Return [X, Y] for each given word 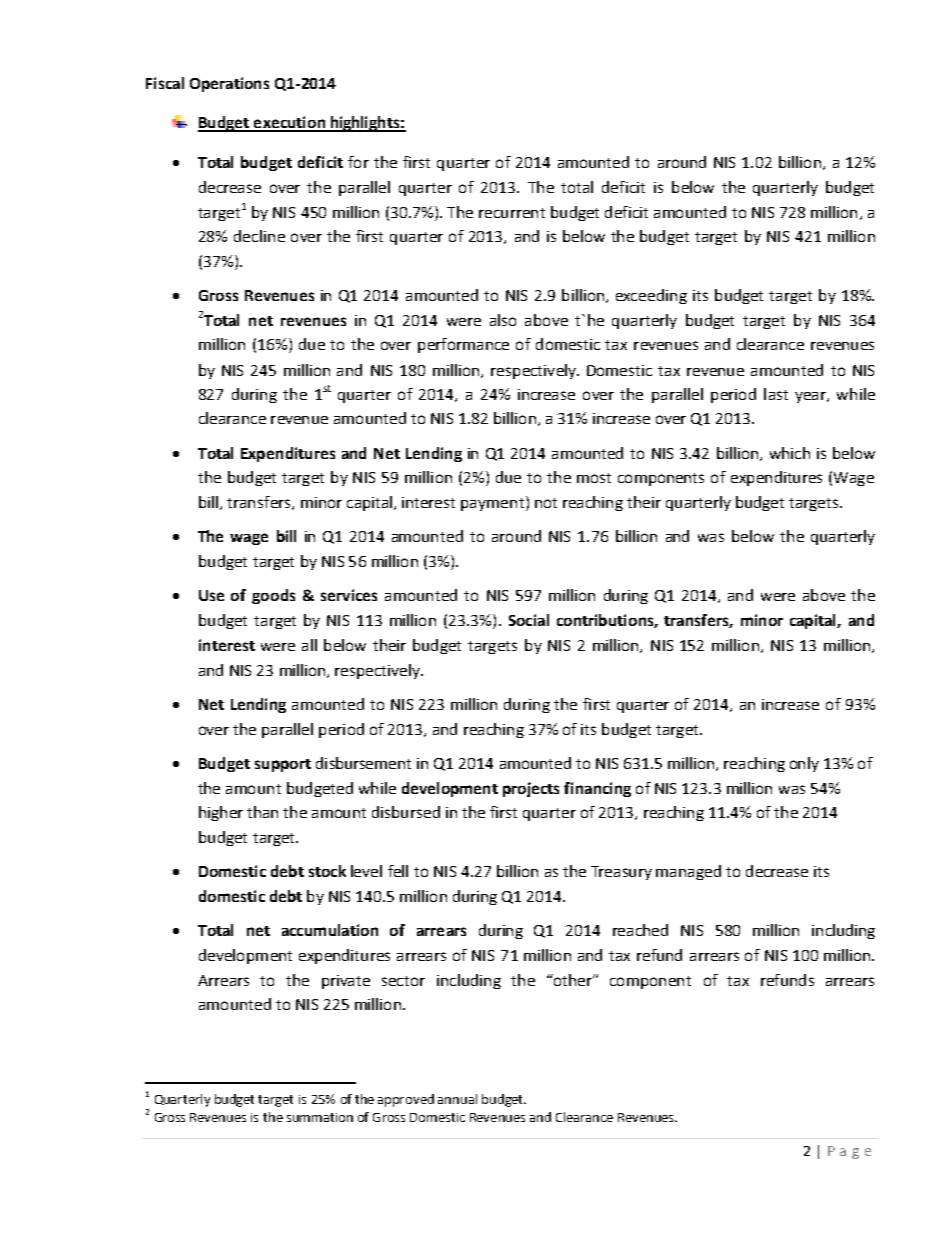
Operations [229, 84]
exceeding [651, 296]
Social [529, 620]
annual [457, 1099]
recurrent [512, 213]
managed [688, 872]
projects [531, 789]
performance [463, 345]
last [776, 394]
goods [273, 596]
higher [221, 813]
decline [259, 236]
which [790, 453]
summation [320, 1117]
